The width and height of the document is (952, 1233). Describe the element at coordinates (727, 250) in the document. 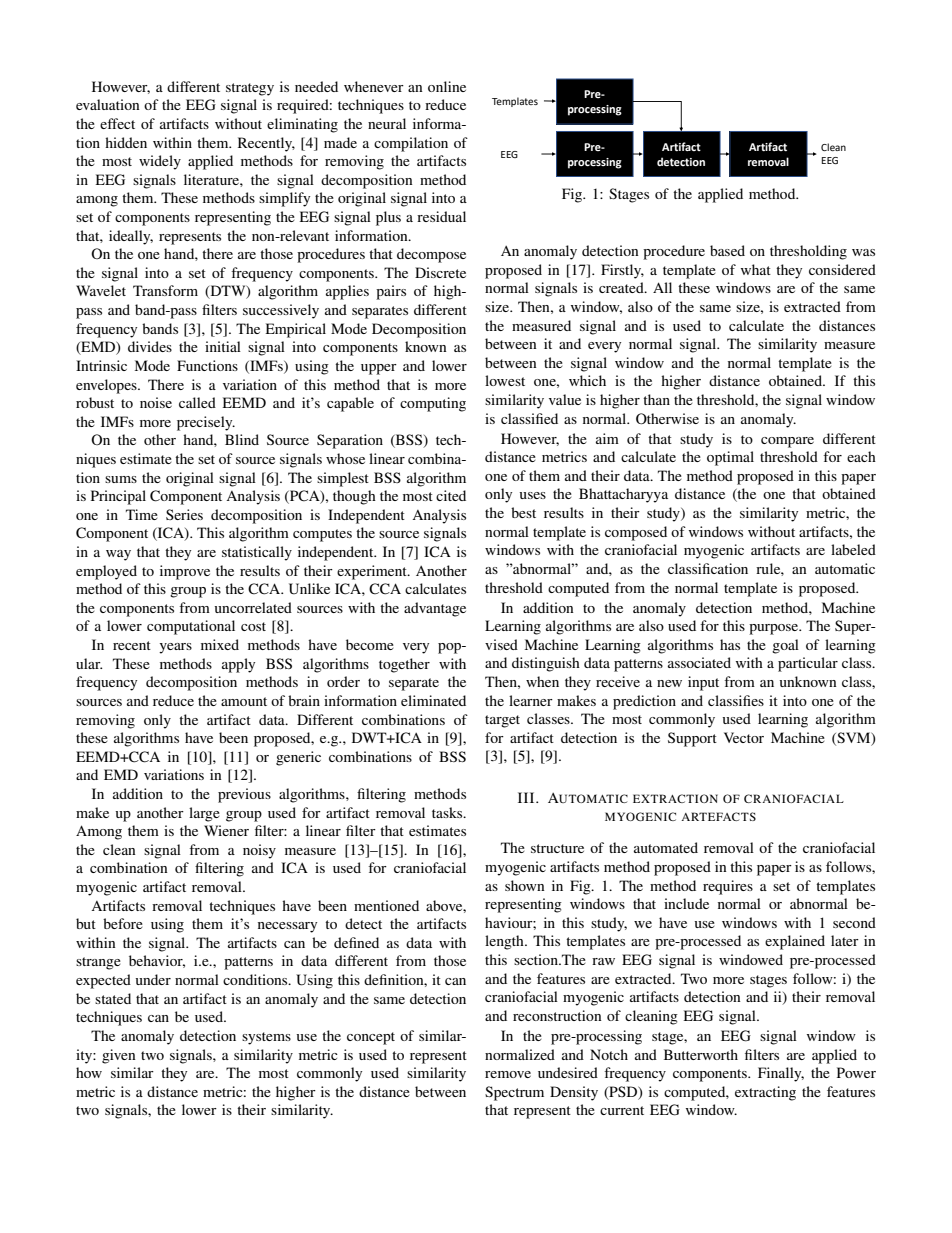

I see `based` at that location.
